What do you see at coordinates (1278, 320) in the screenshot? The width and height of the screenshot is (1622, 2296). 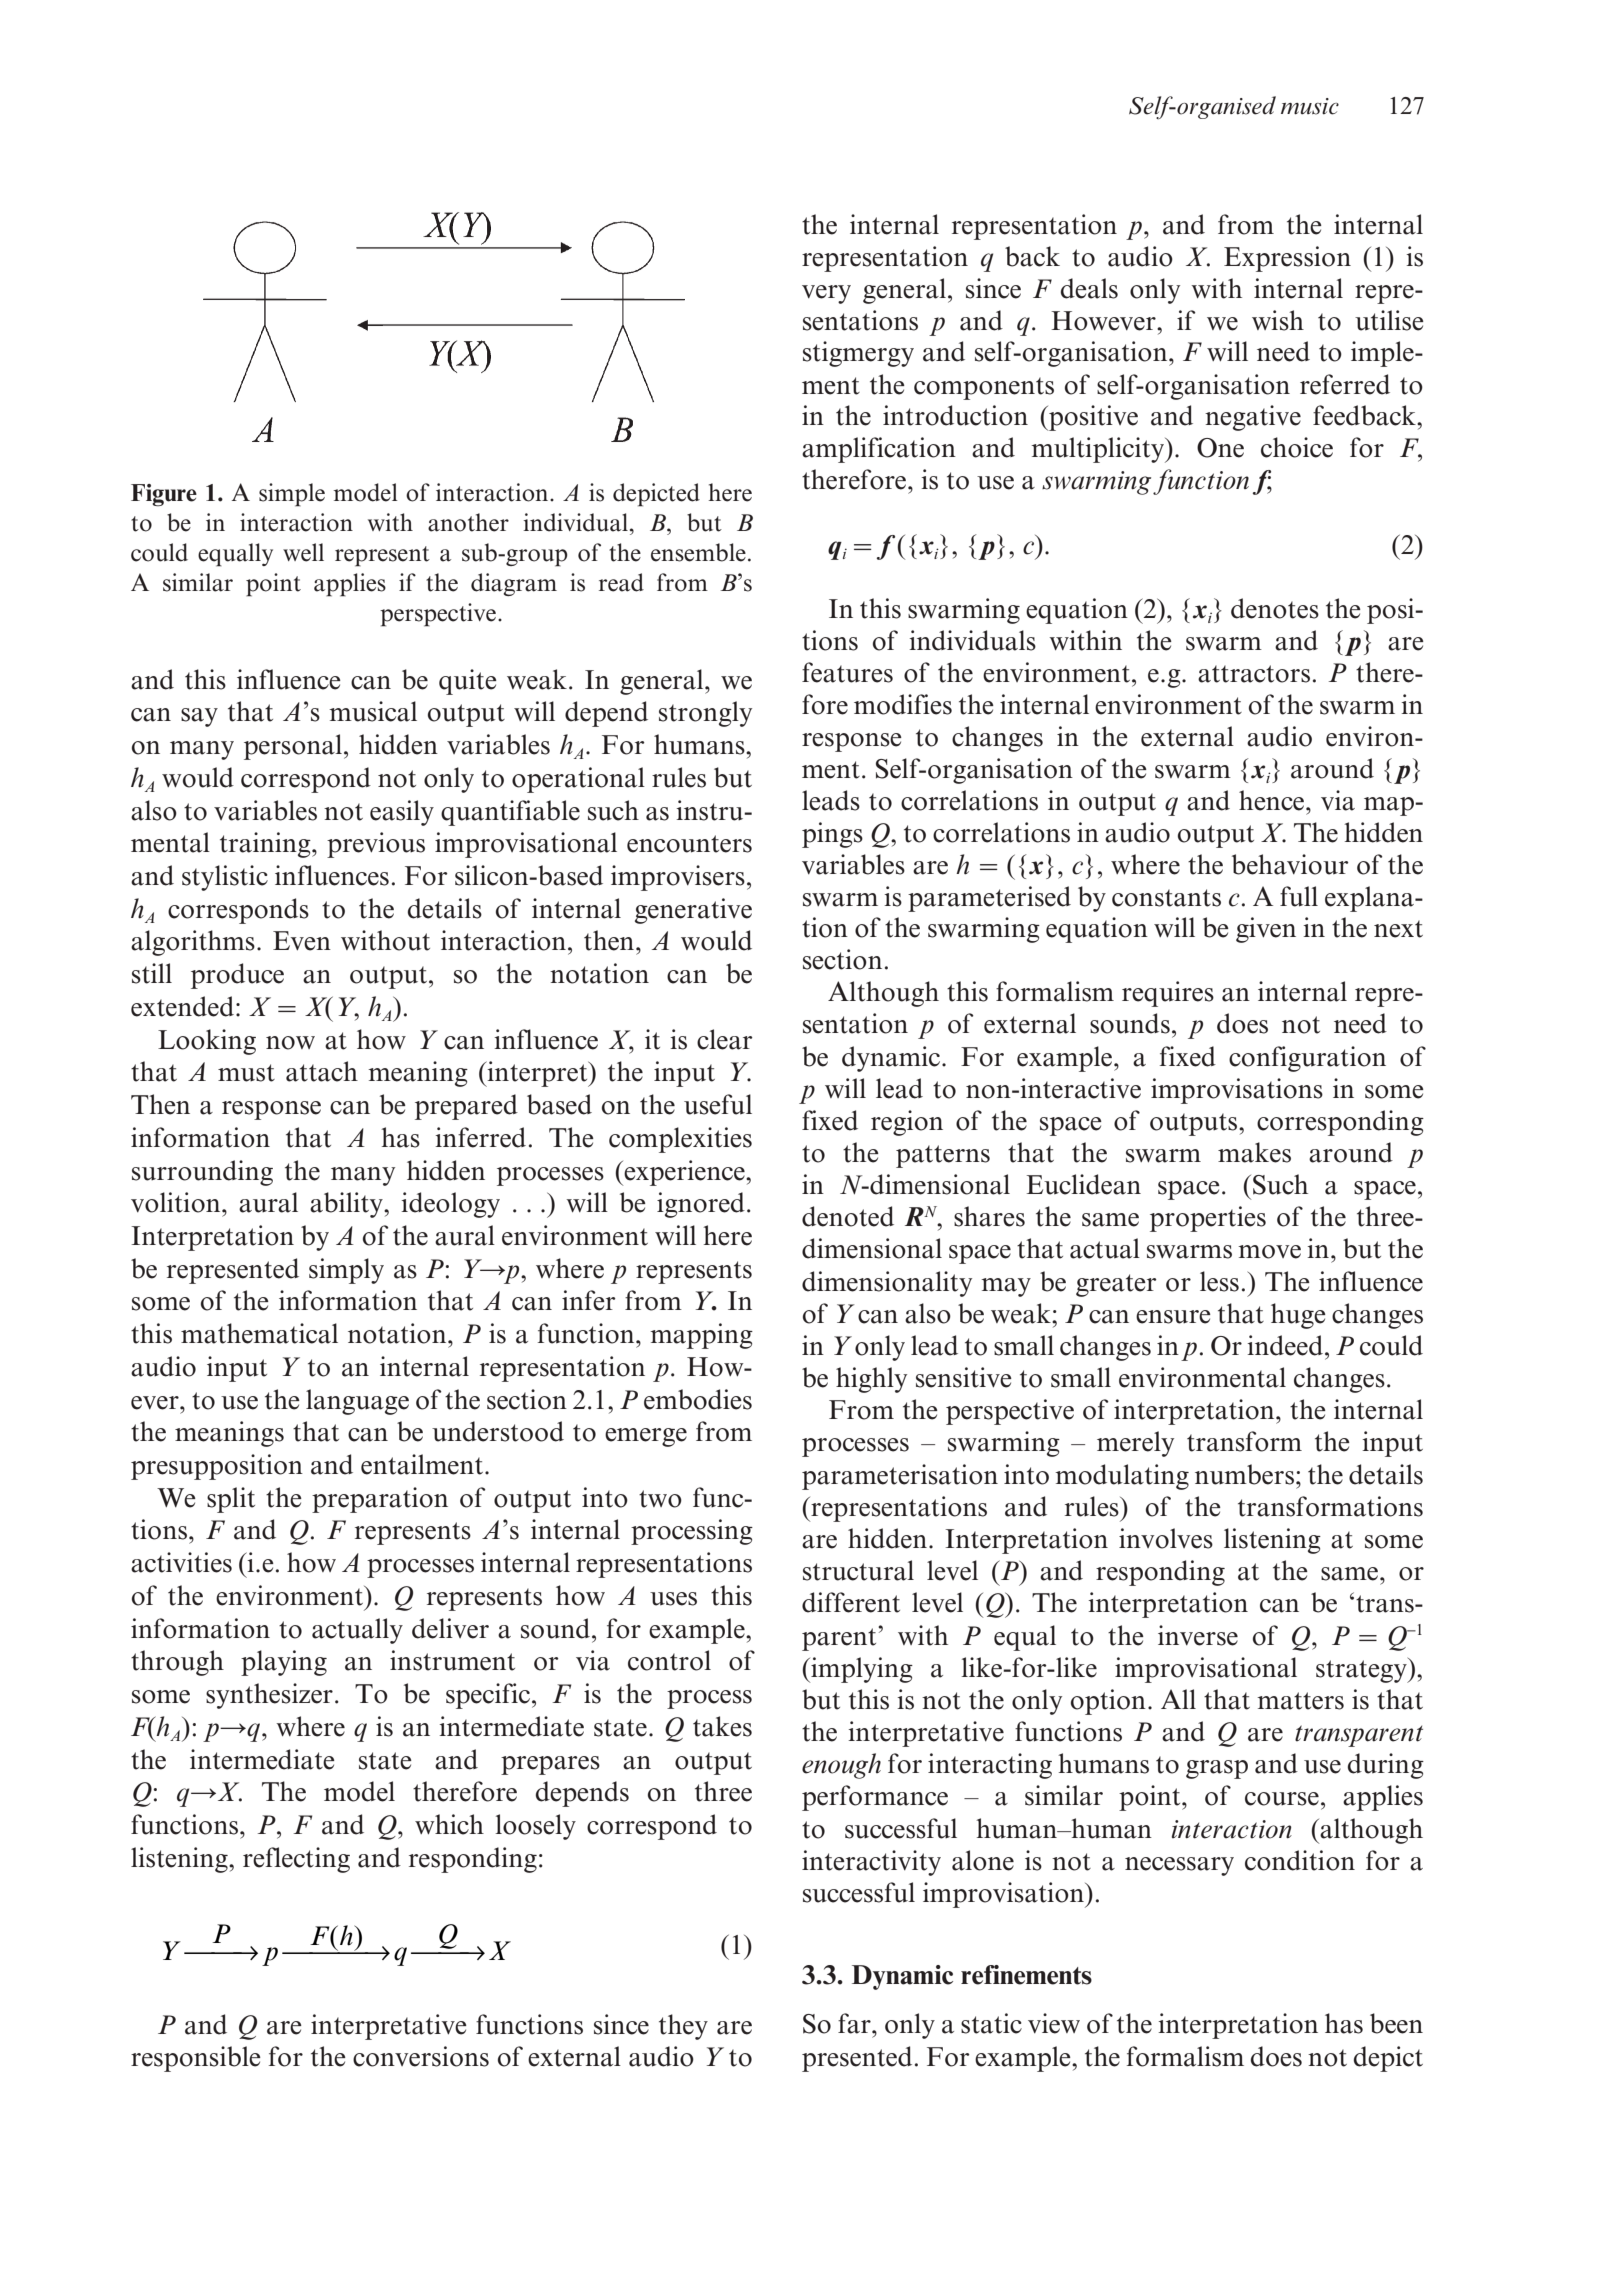 I see `wish` at bounding box center [1278, 320].
